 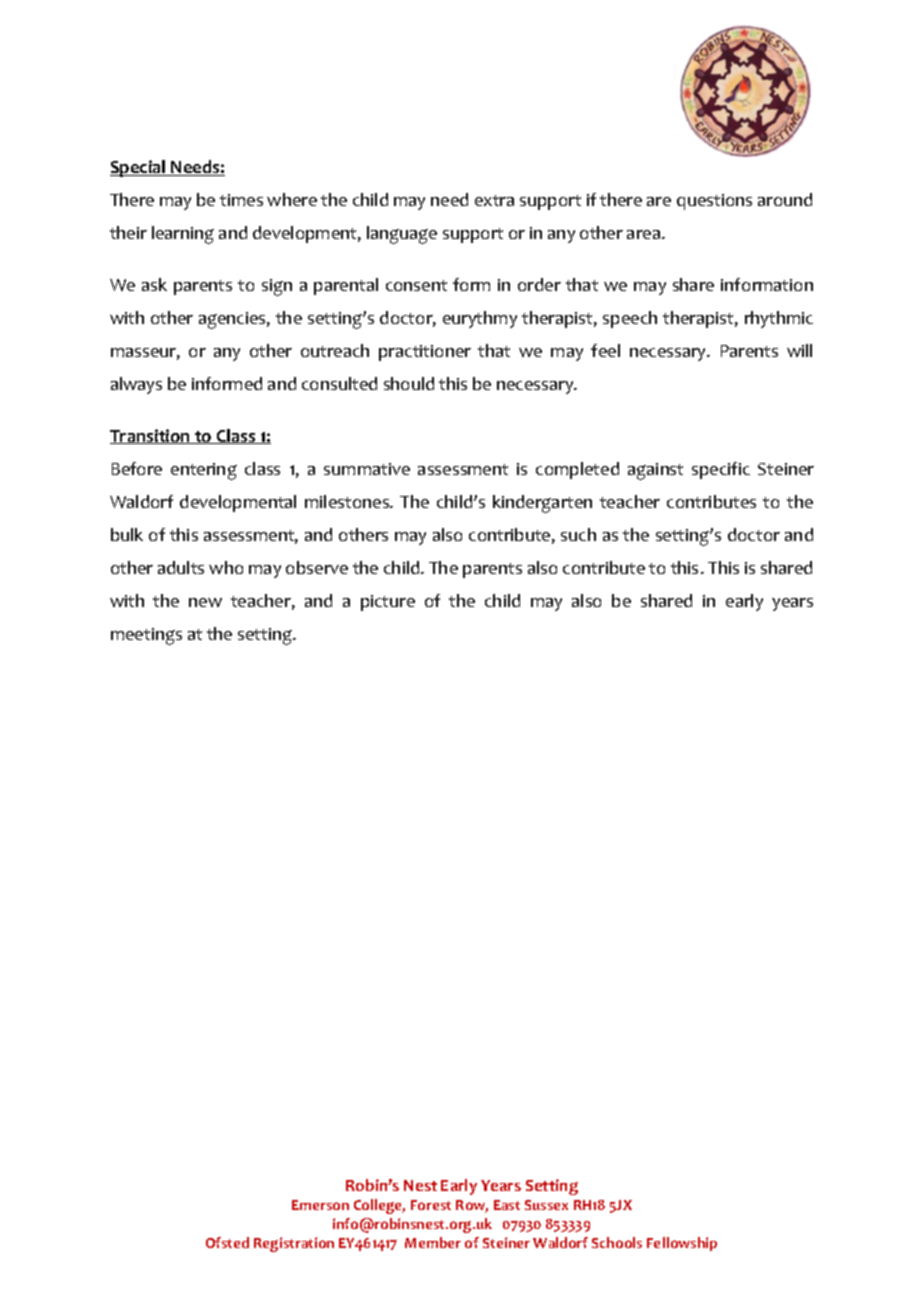 What do you see at coordinates (431, 1205) in the document?
I see `Forest` at bounding box center [431, 1205].
